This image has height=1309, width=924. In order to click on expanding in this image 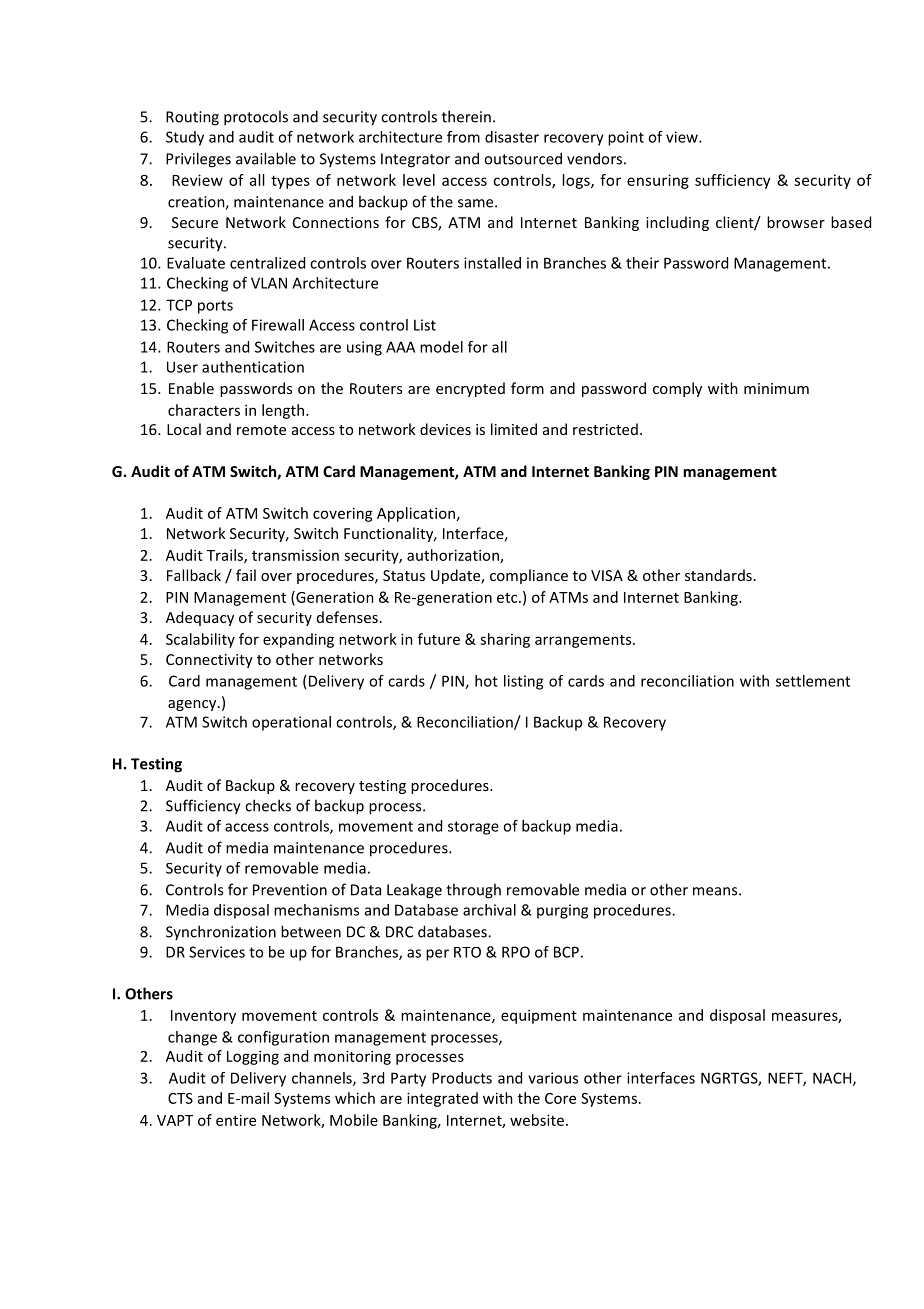, I will do `click(298, 640)`.
